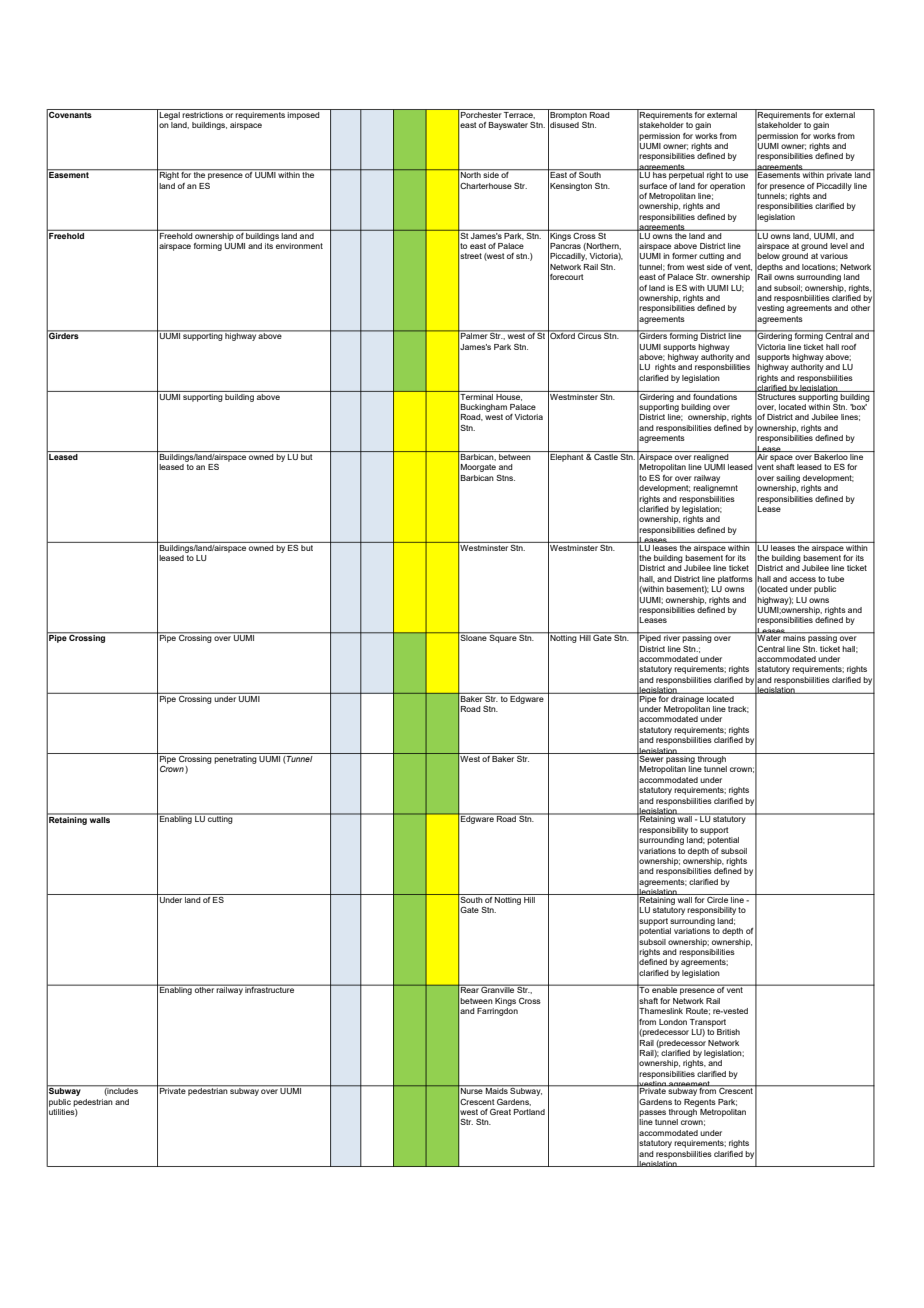  I want to click on Regents, so click(700, 1103).
